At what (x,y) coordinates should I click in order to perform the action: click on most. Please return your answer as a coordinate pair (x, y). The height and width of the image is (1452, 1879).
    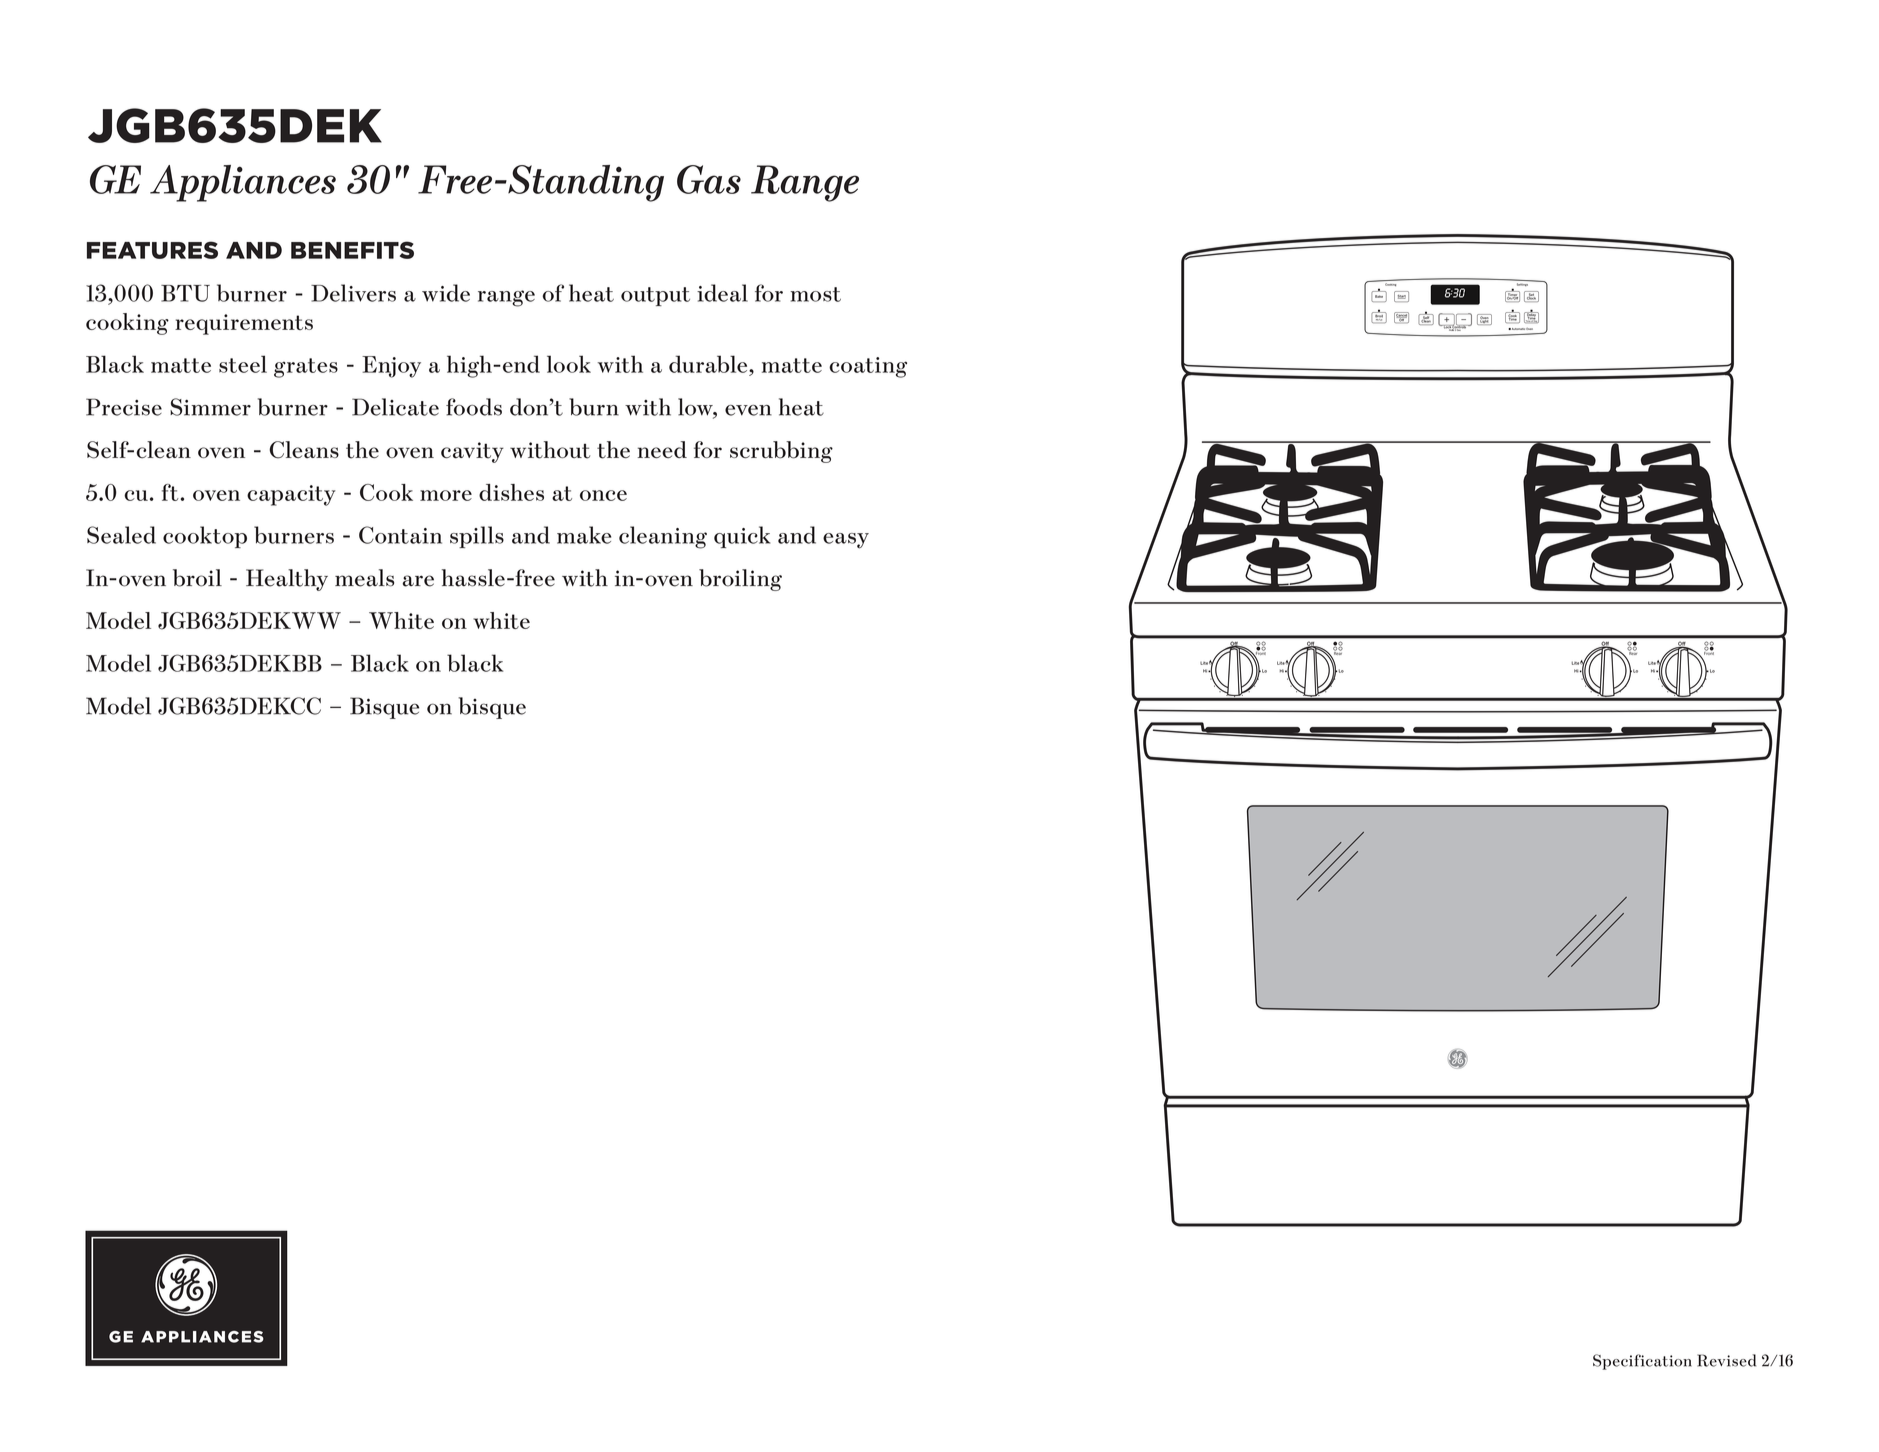
    Looking at the image, I should click on (815, 294).
